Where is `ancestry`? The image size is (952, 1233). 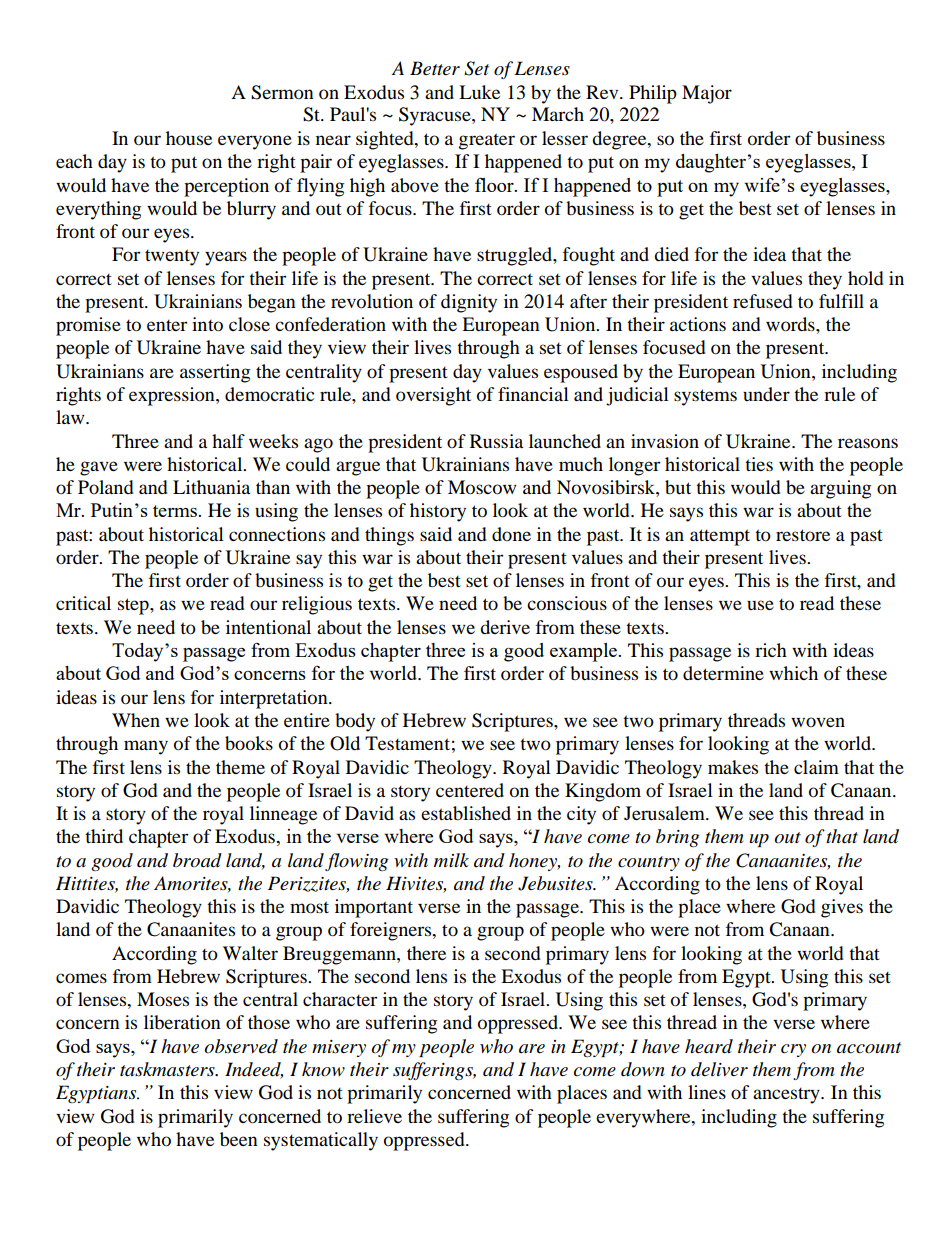 ancestry is located at coordinates (787, 1096).
